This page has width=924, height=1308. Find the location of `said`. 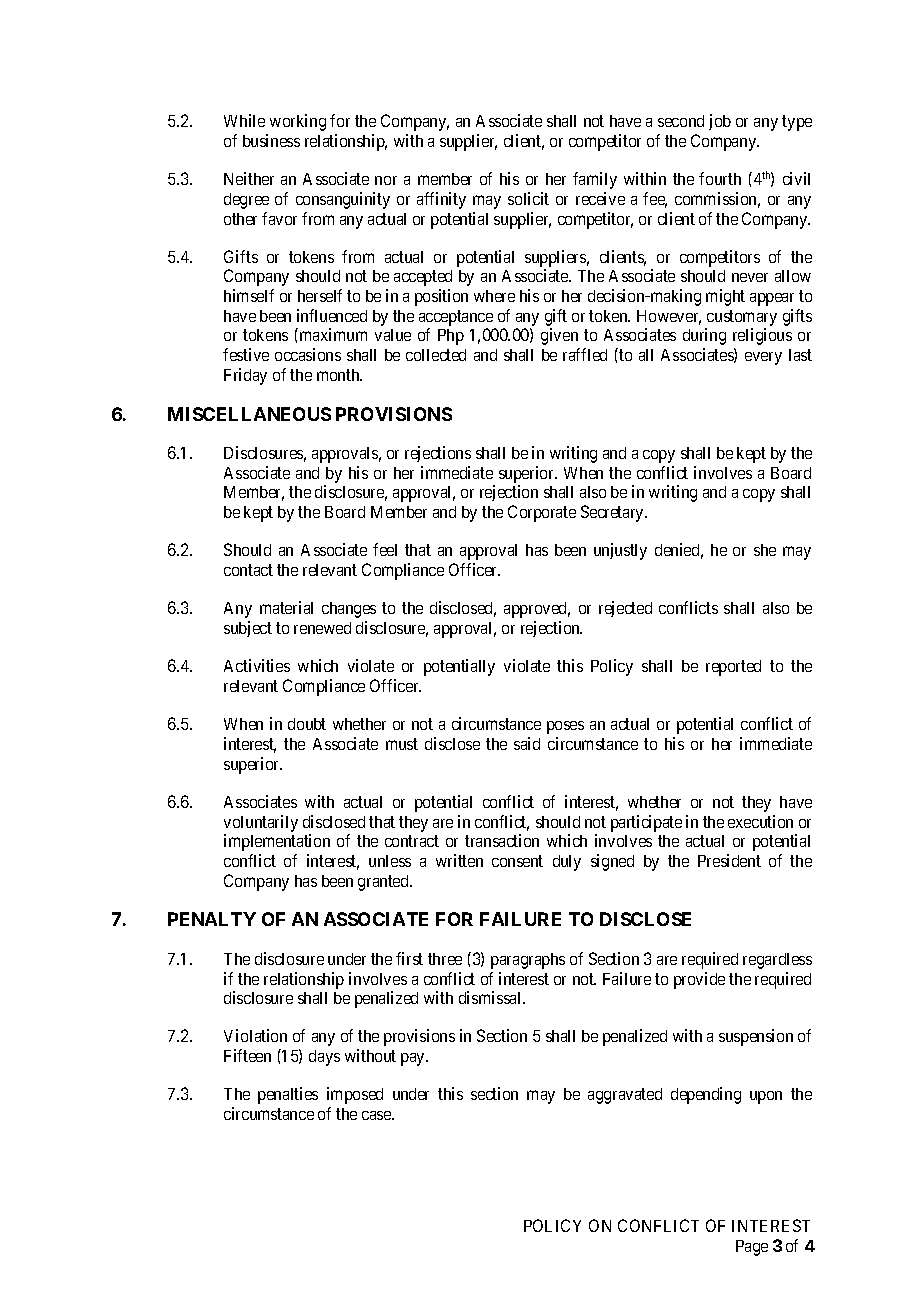

said is located at coordinates (527, 743).
